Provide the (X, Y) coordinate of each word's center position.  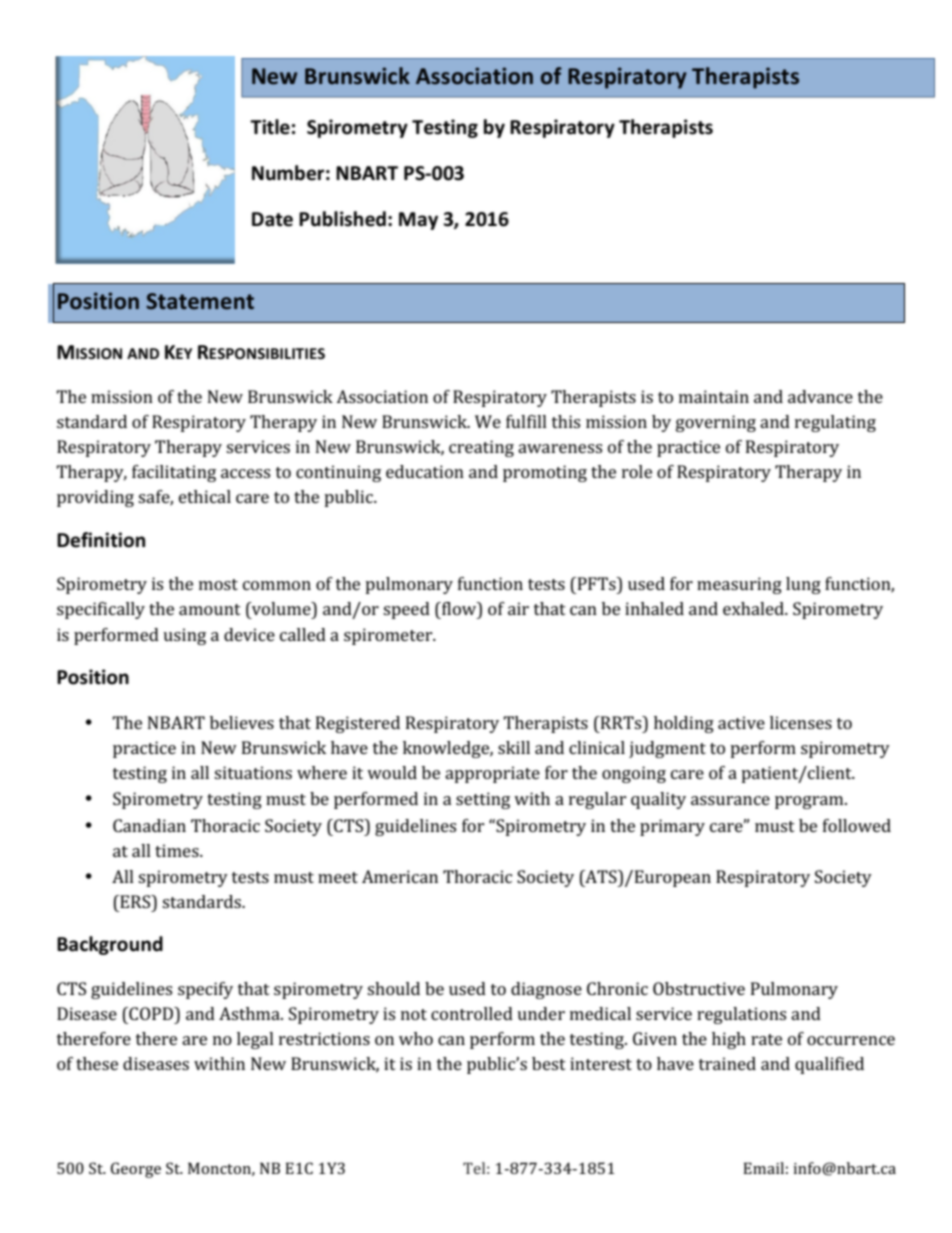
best (549, 1063)
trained (727, 1063)
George (136, 1170)
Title (270, 127)
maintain (714, 396)
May (418, 221)
